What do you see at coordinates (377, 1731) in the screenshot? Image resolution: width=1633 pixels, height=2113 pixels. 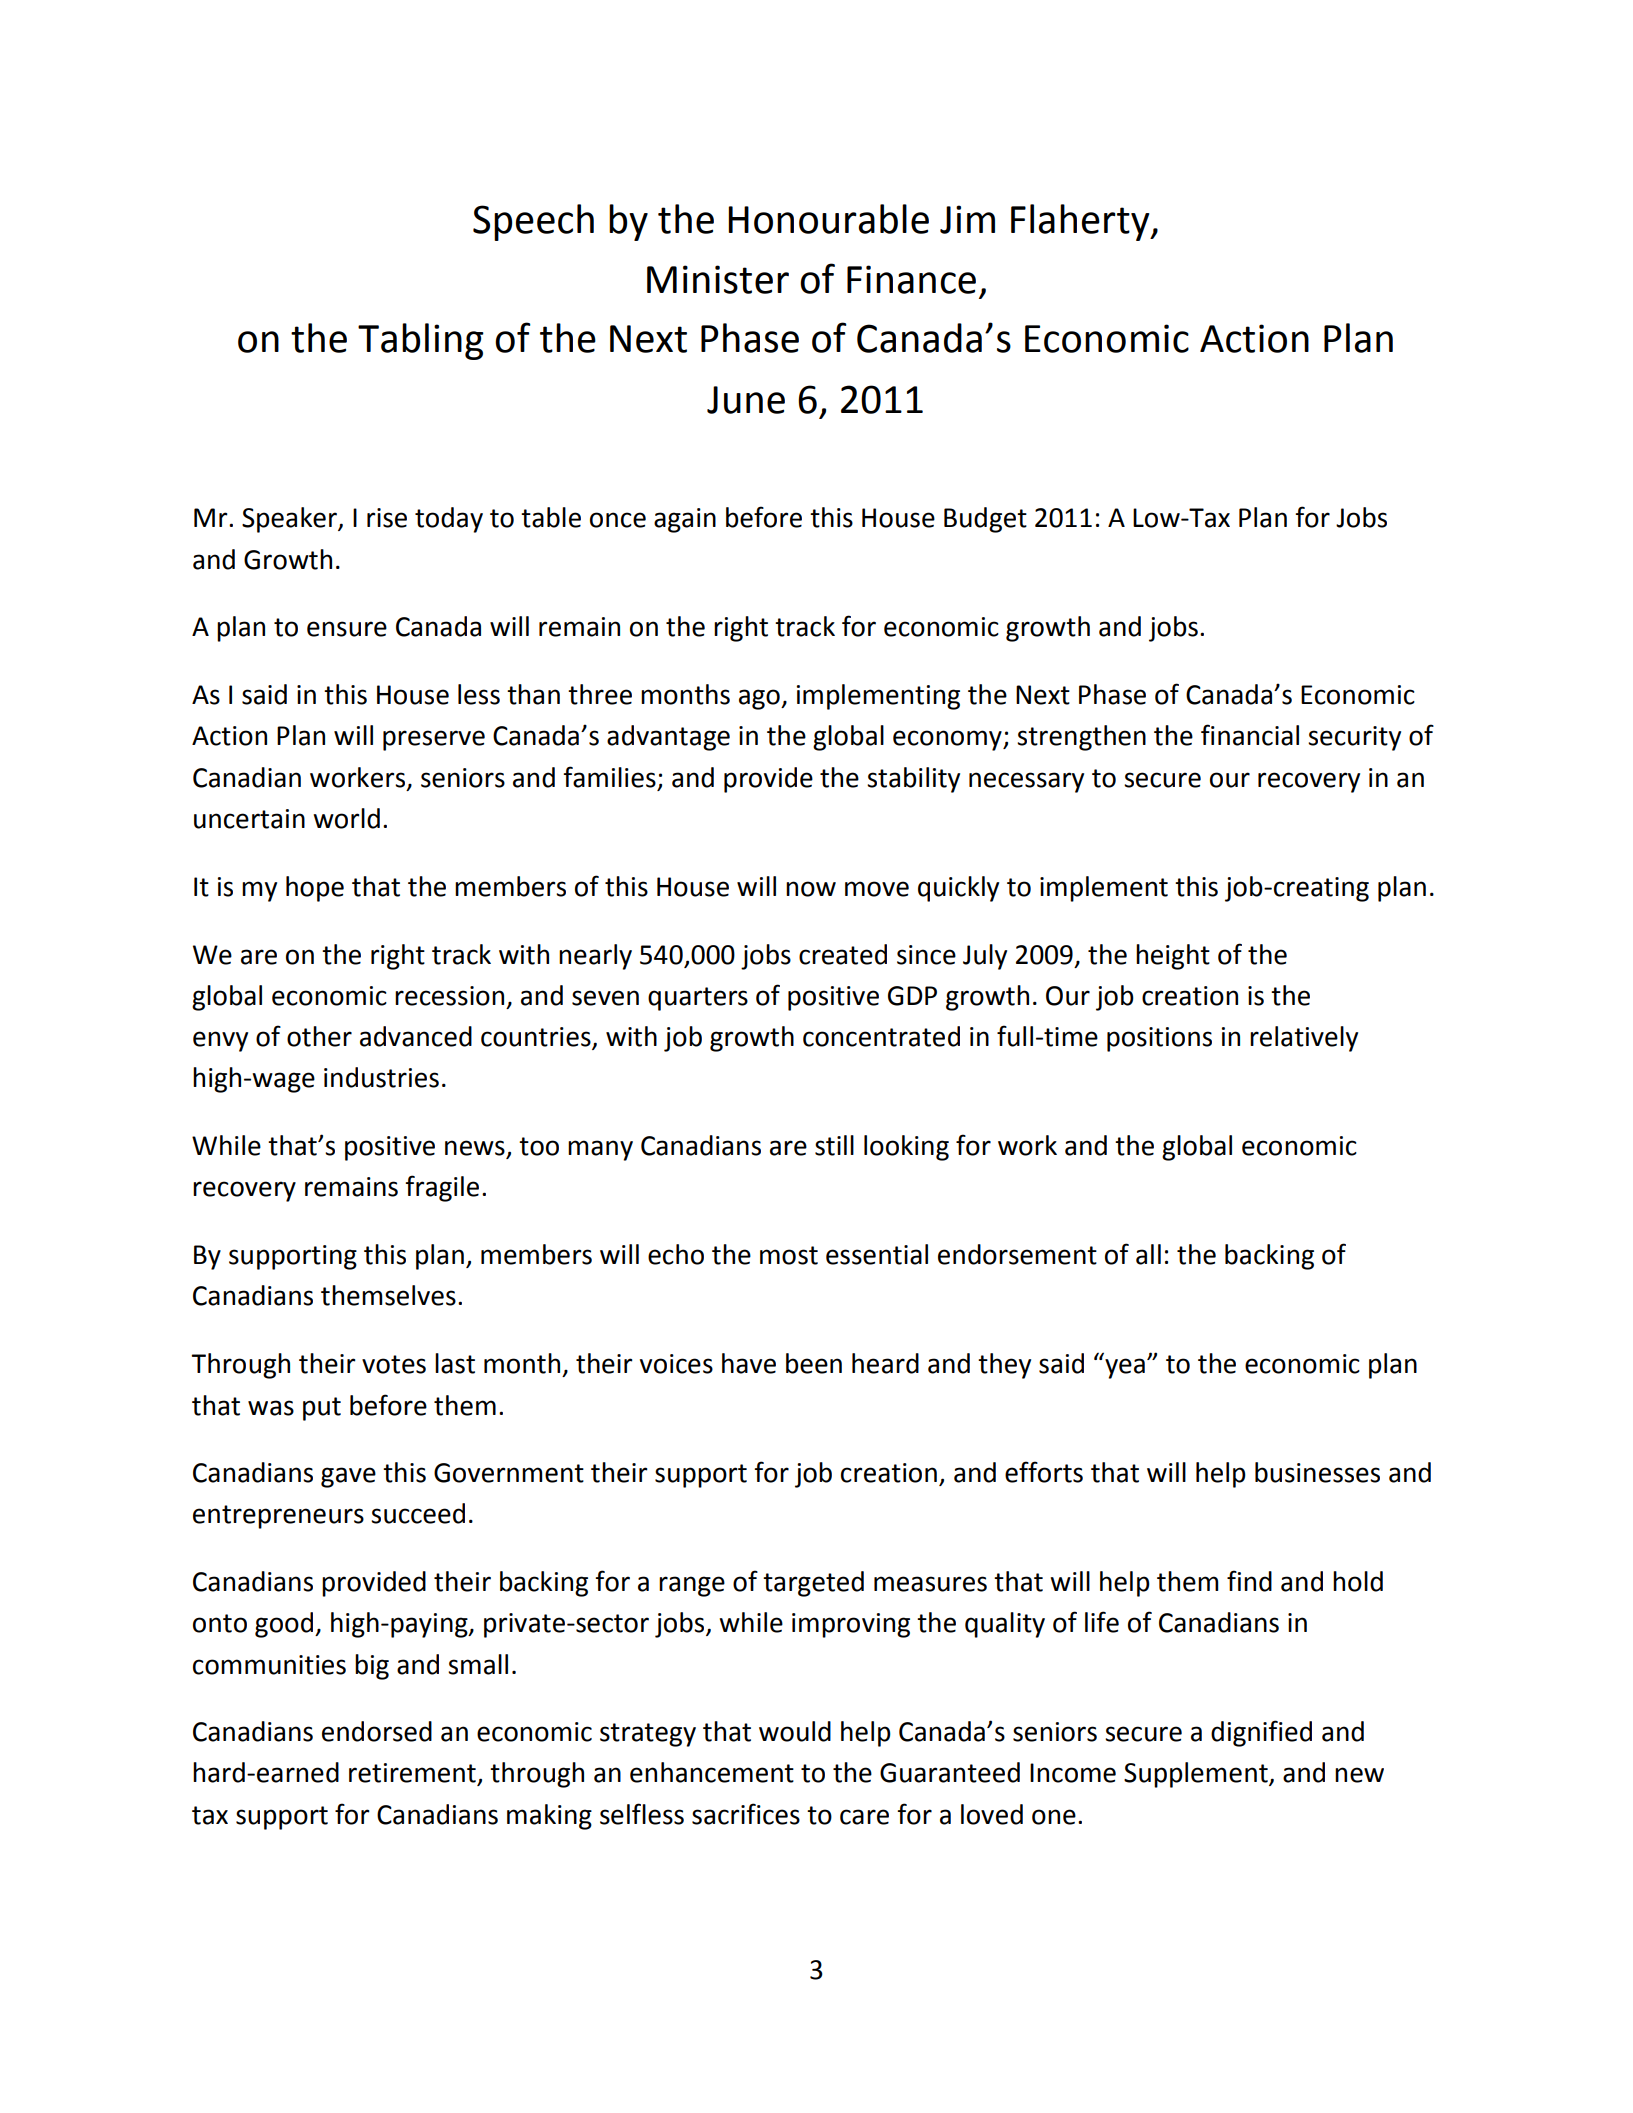 I see `endorsed` at bounding box center [377, 1731].
